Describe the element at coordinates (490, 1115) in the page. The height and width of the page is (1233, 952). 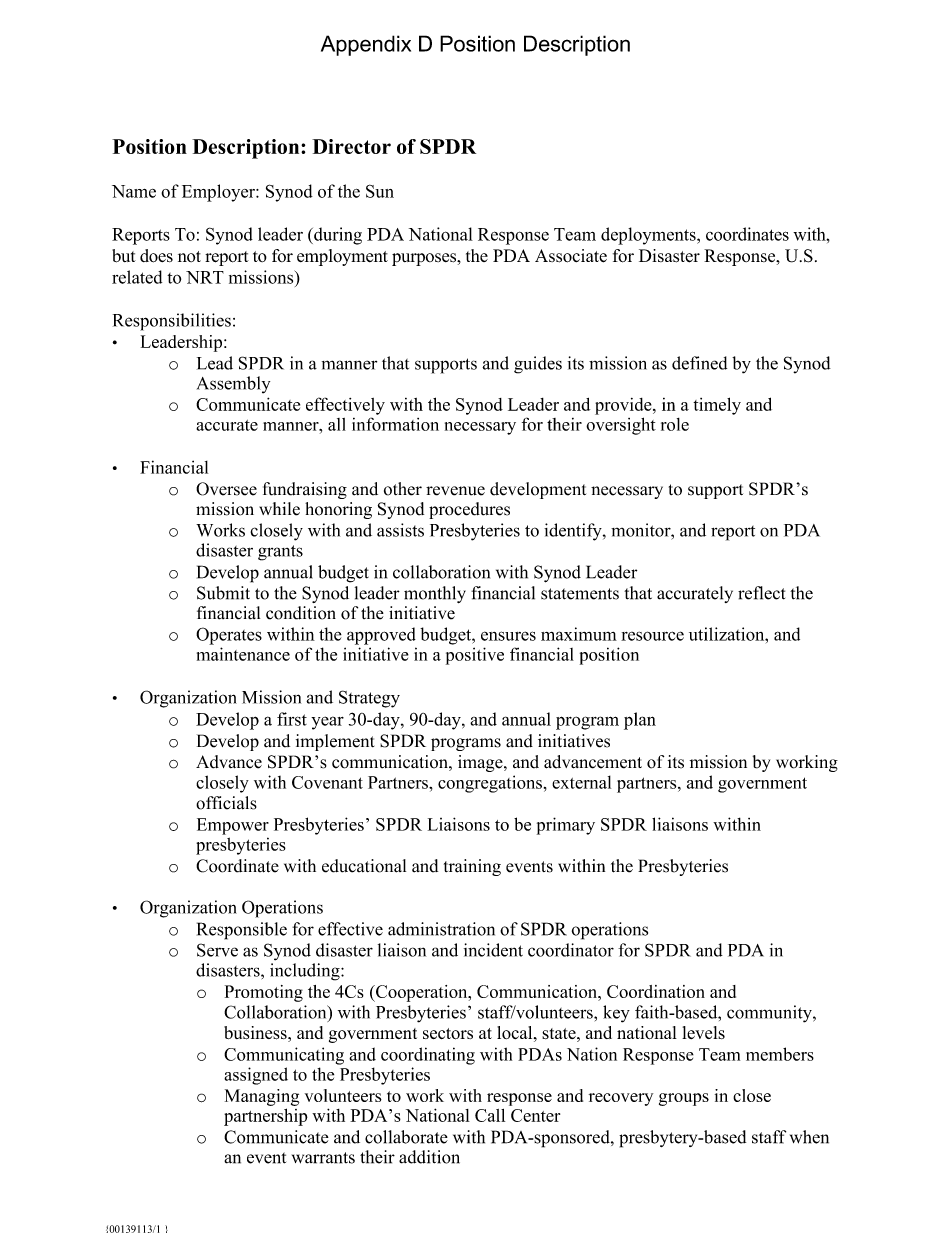
I see `Call` at that location.
